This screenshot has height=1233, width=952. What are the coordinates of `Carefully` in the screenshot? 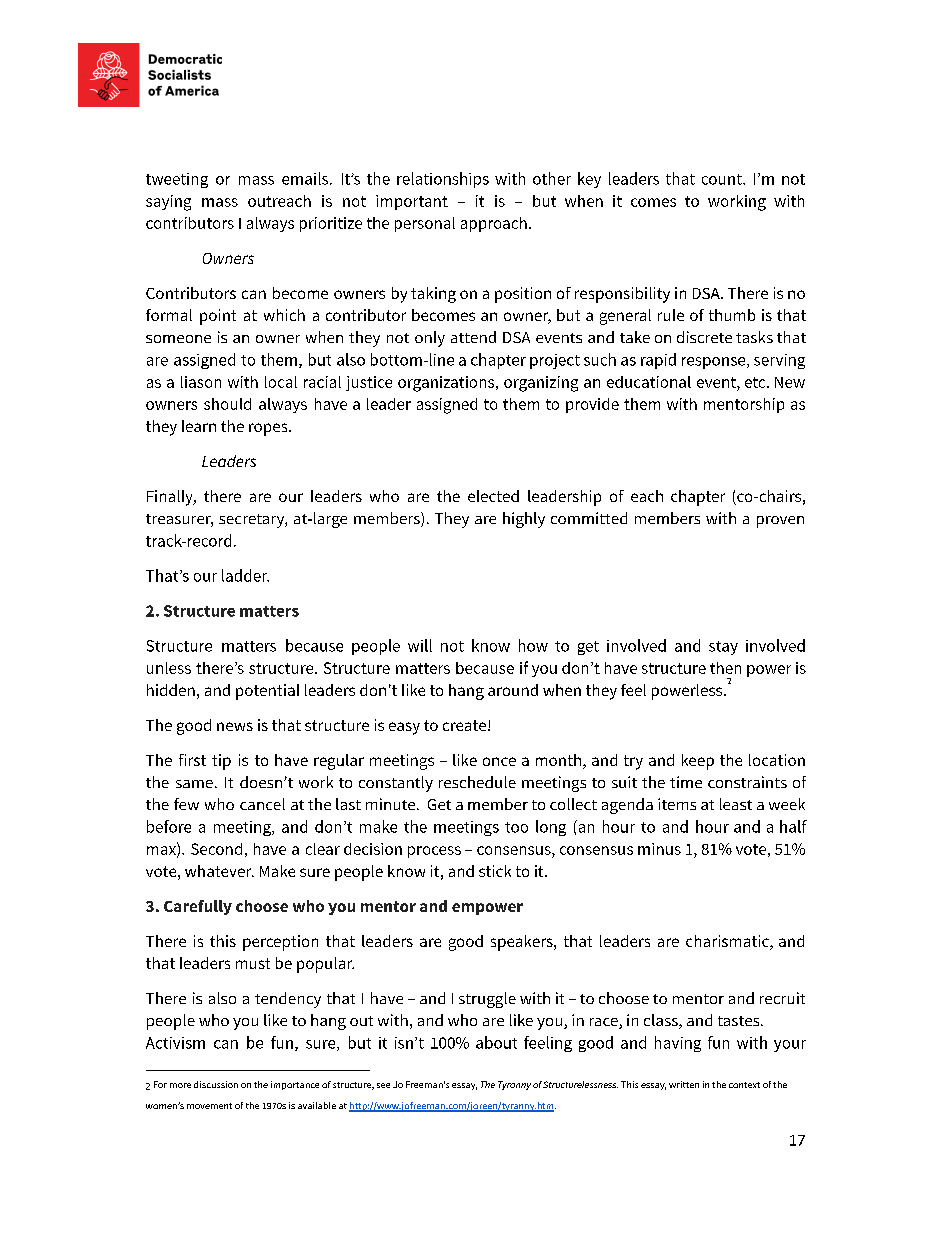 It's located at (198, 907).
